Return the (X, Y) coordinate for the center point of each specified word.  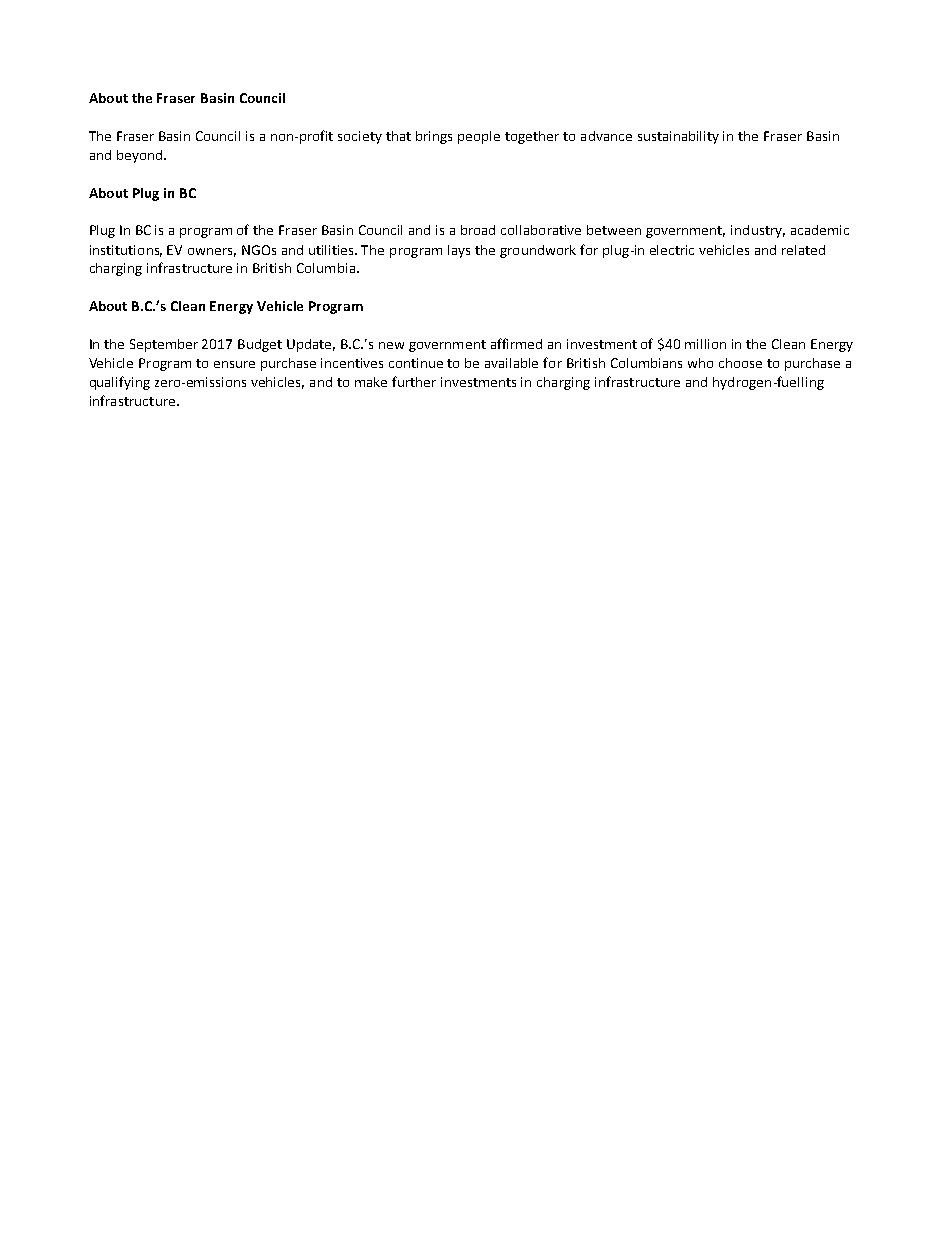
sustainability (678, 137)
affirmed (516, 343)
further (414, 381)
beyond (141, 156)
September (164, 345)
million (705, 344)
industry (758, 231)
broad (478, 230)
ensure (234, 364)
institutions (126, 251)
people (479, 137)
